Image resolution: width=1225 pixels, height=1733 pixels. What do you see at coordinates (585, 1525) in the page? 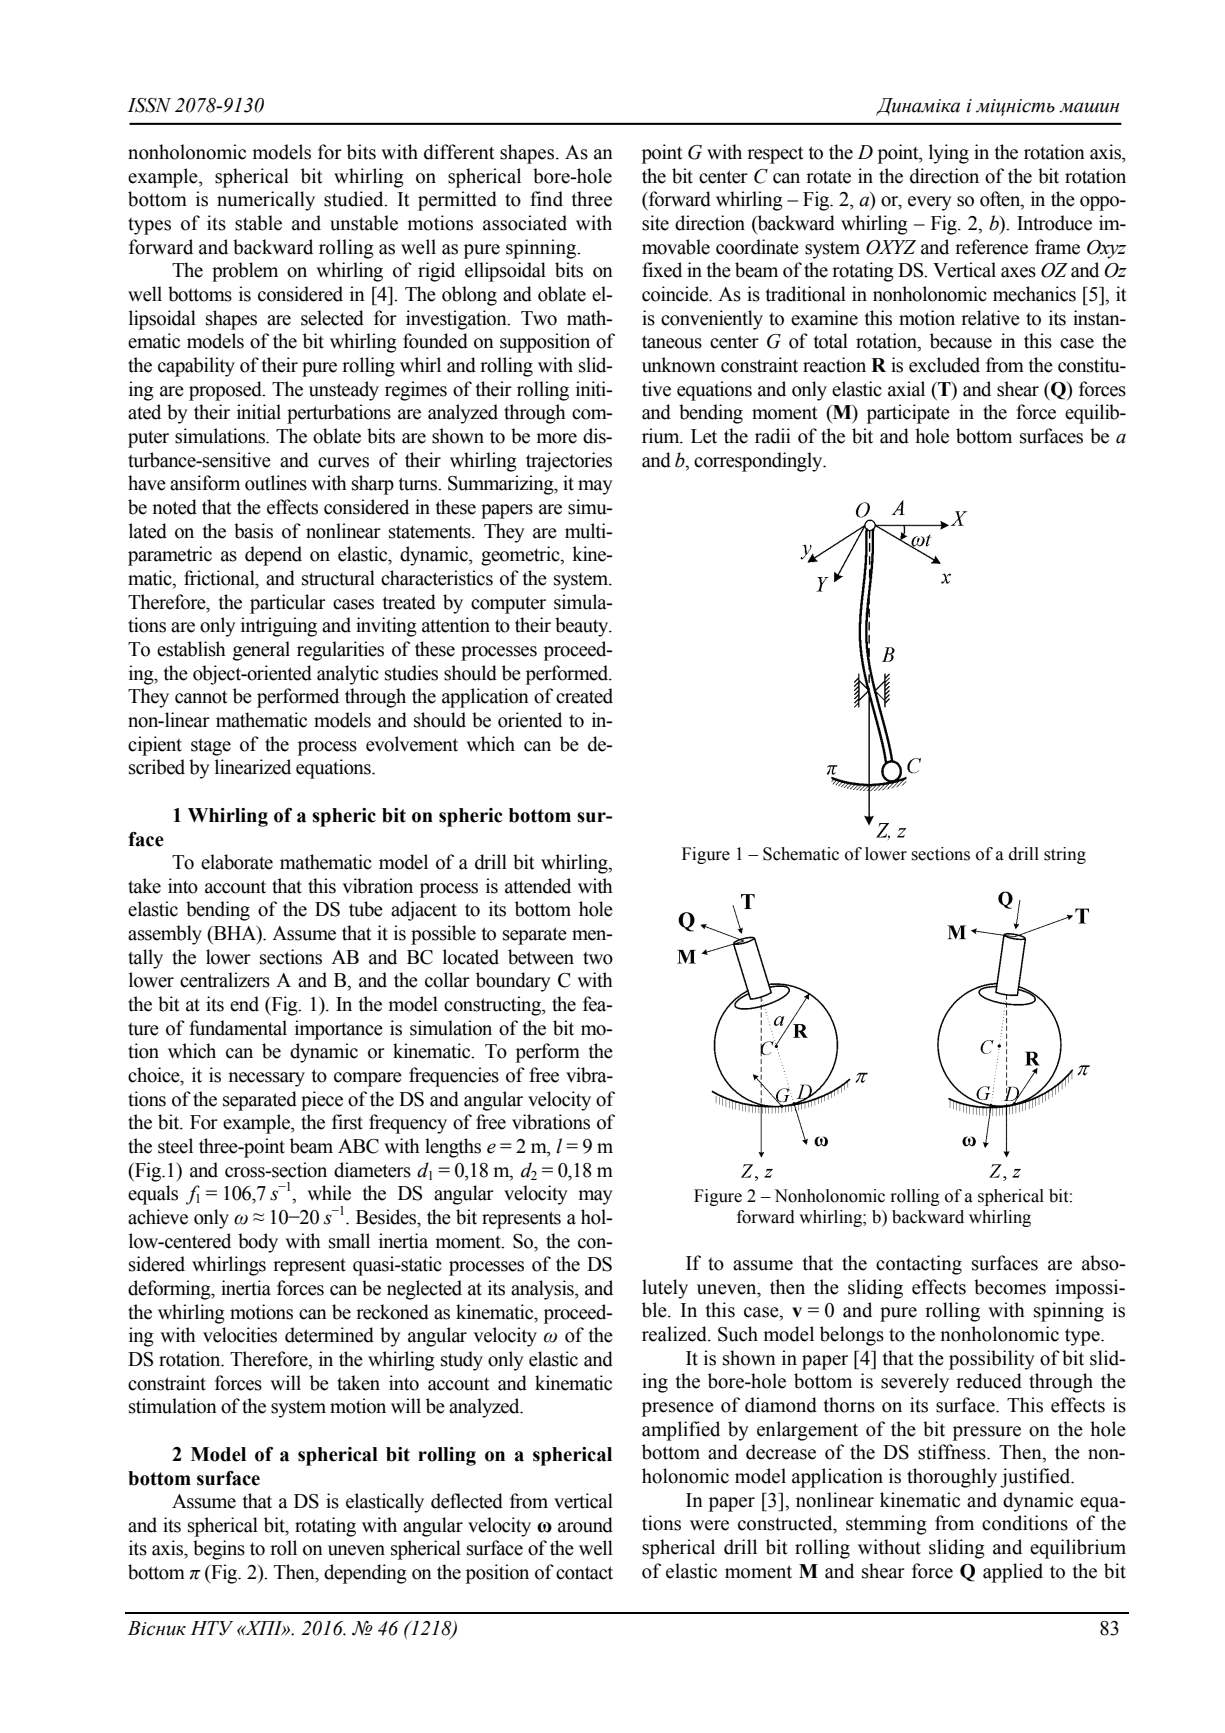
I see `around` at bounding box center [585, 1525].
